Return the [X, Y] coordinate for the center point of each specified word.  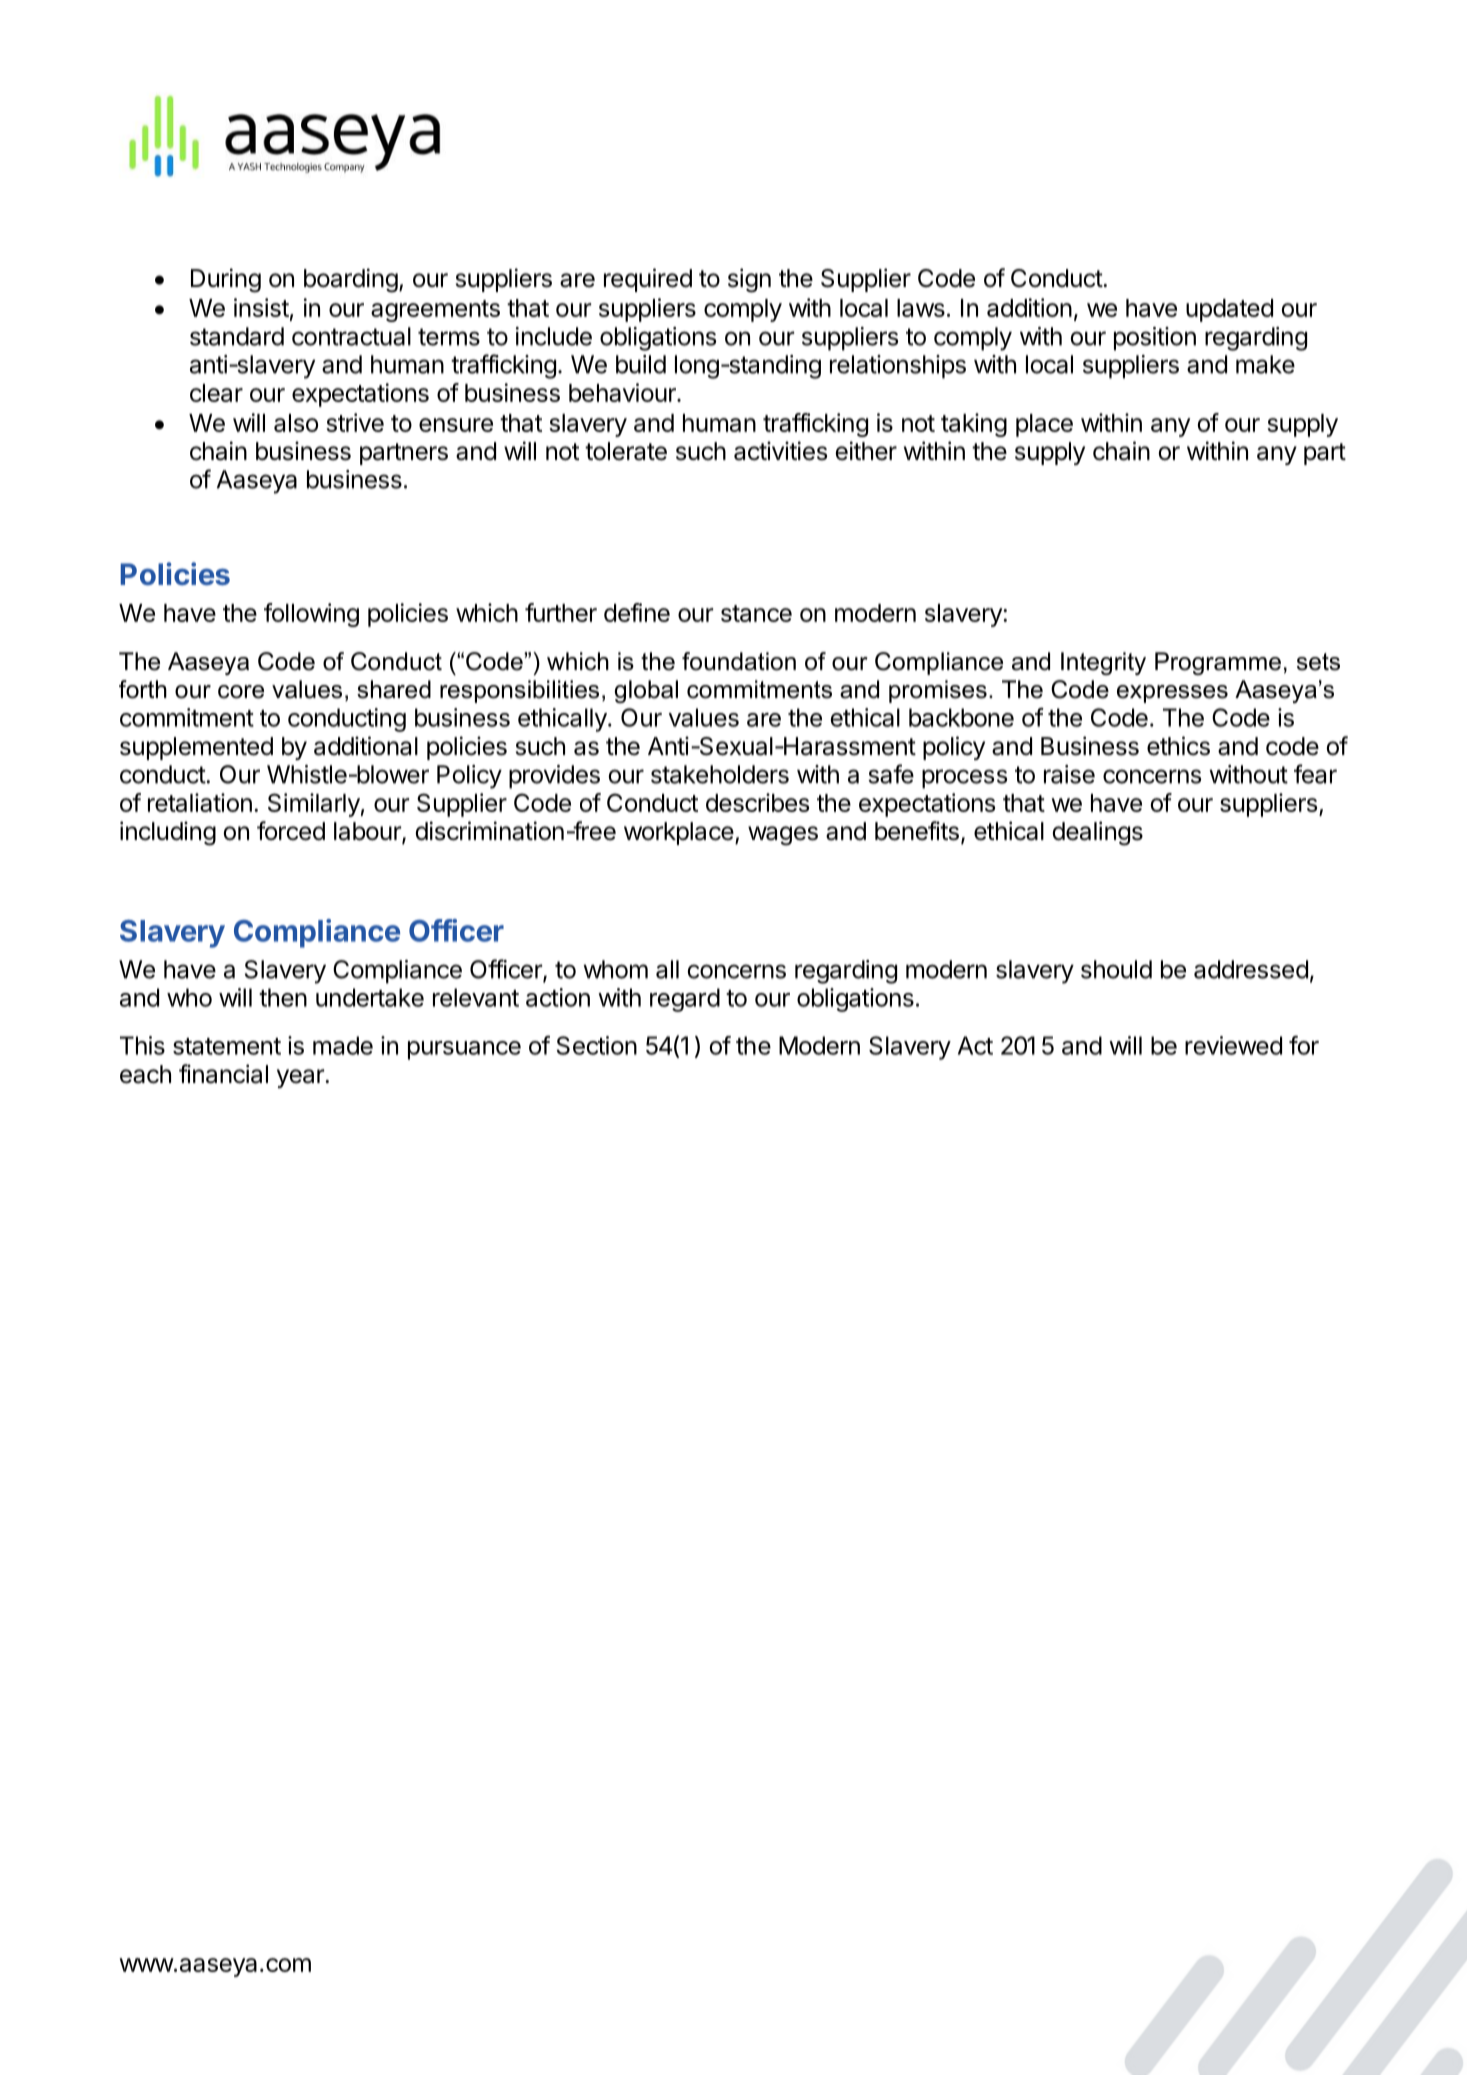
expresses [1172, 694]
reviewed [1233, 1045]
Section [597, 1045]
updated [1229, 310]
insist [261, 307]
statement [227, 1046]
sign [749, 280]
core [241, 692]
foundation [739, 661]
